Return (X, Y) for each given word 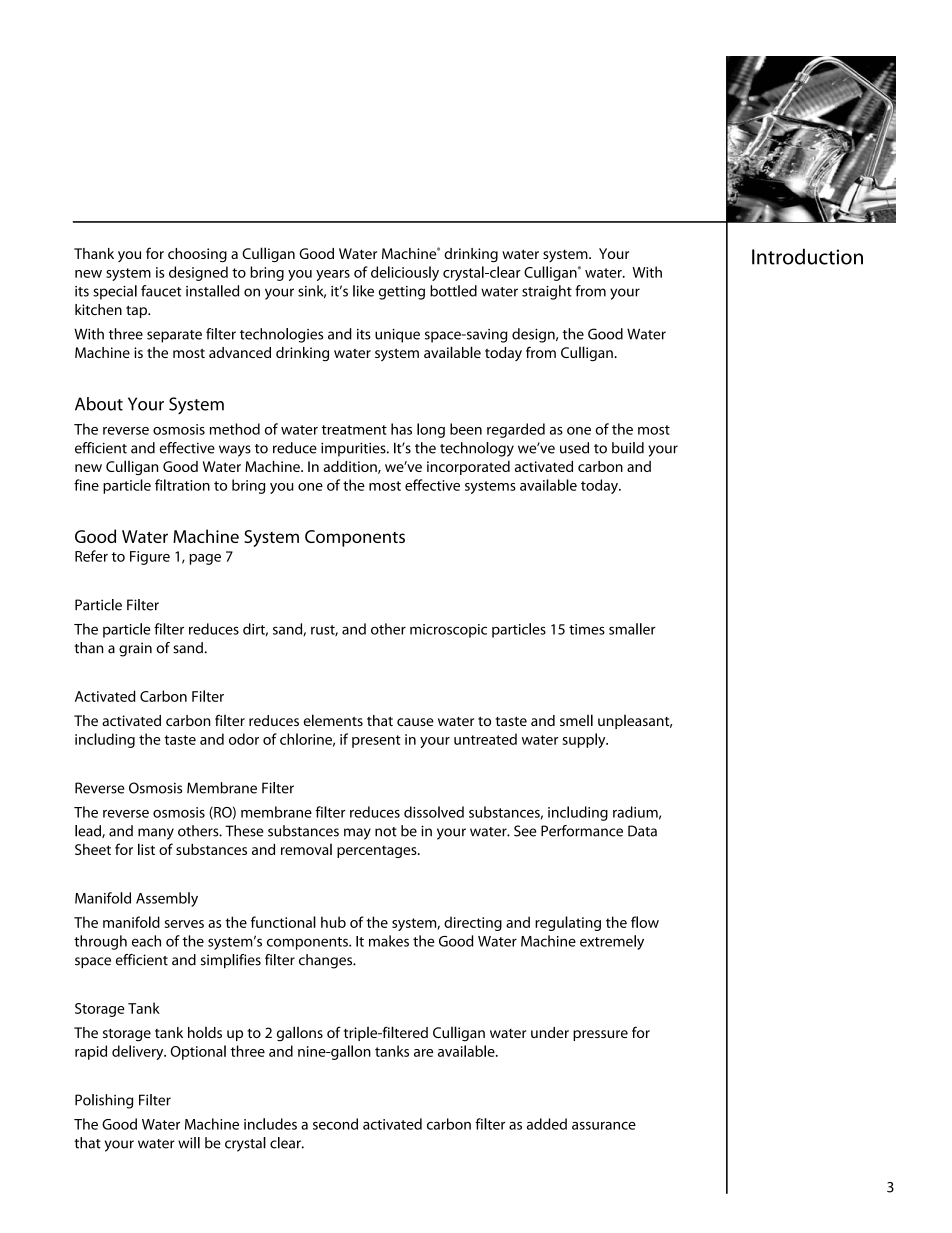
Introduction (807, 256)
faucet (161, 291)
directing (473, 923)
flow (645, 922)
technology (477, 449)
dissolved (434, 812)
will (189, 1143)
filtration (182, 485)
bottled (453, 291)
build (628, 448)
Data (642, 831)
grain (135, 649)
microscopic (448, 631)
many (156, 834)
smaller (632, 629)
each (146, 941)
